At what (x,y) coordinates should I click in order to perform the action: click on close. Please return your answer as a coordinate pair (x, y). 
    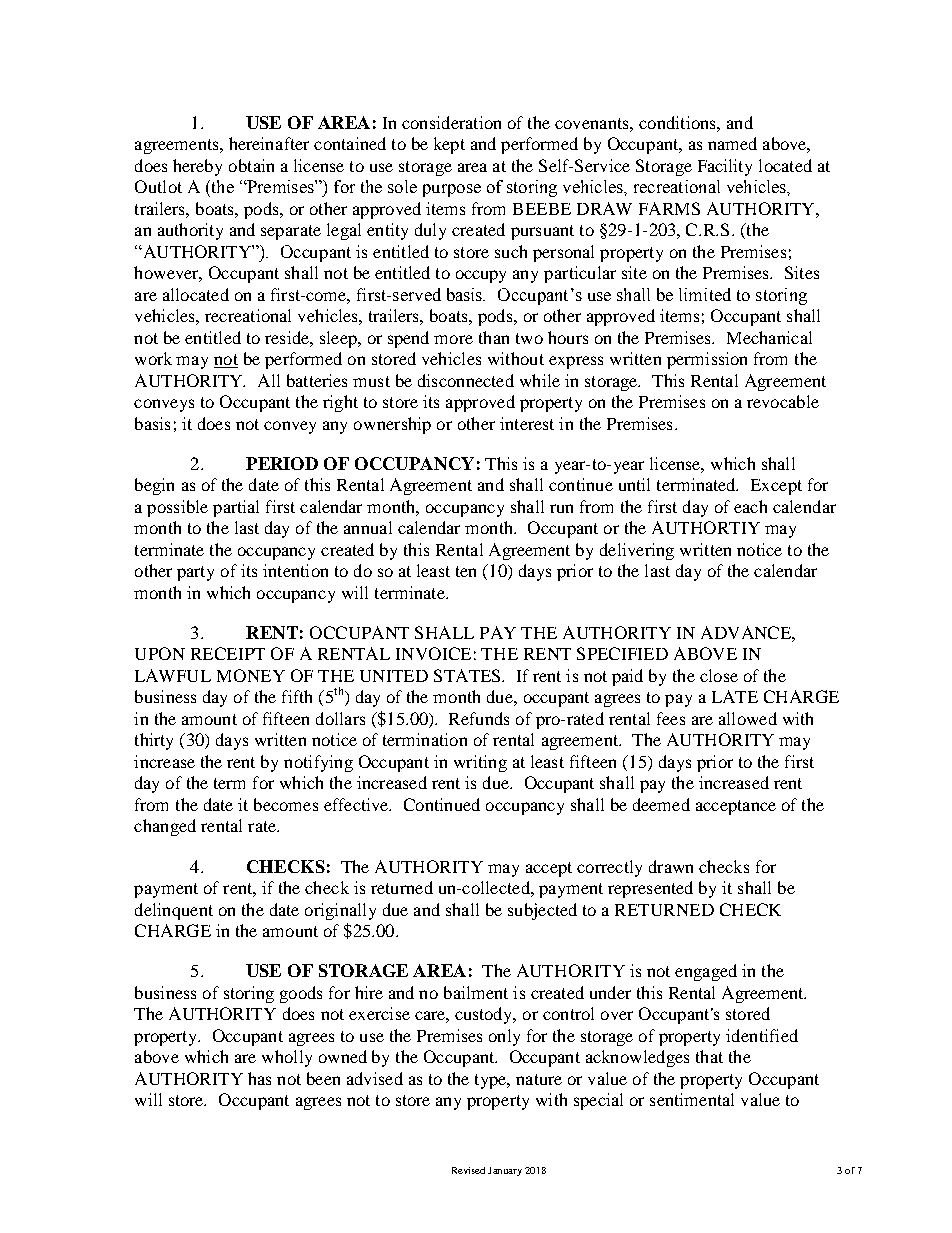
    Looking at the image, I should click on (719, 675).
